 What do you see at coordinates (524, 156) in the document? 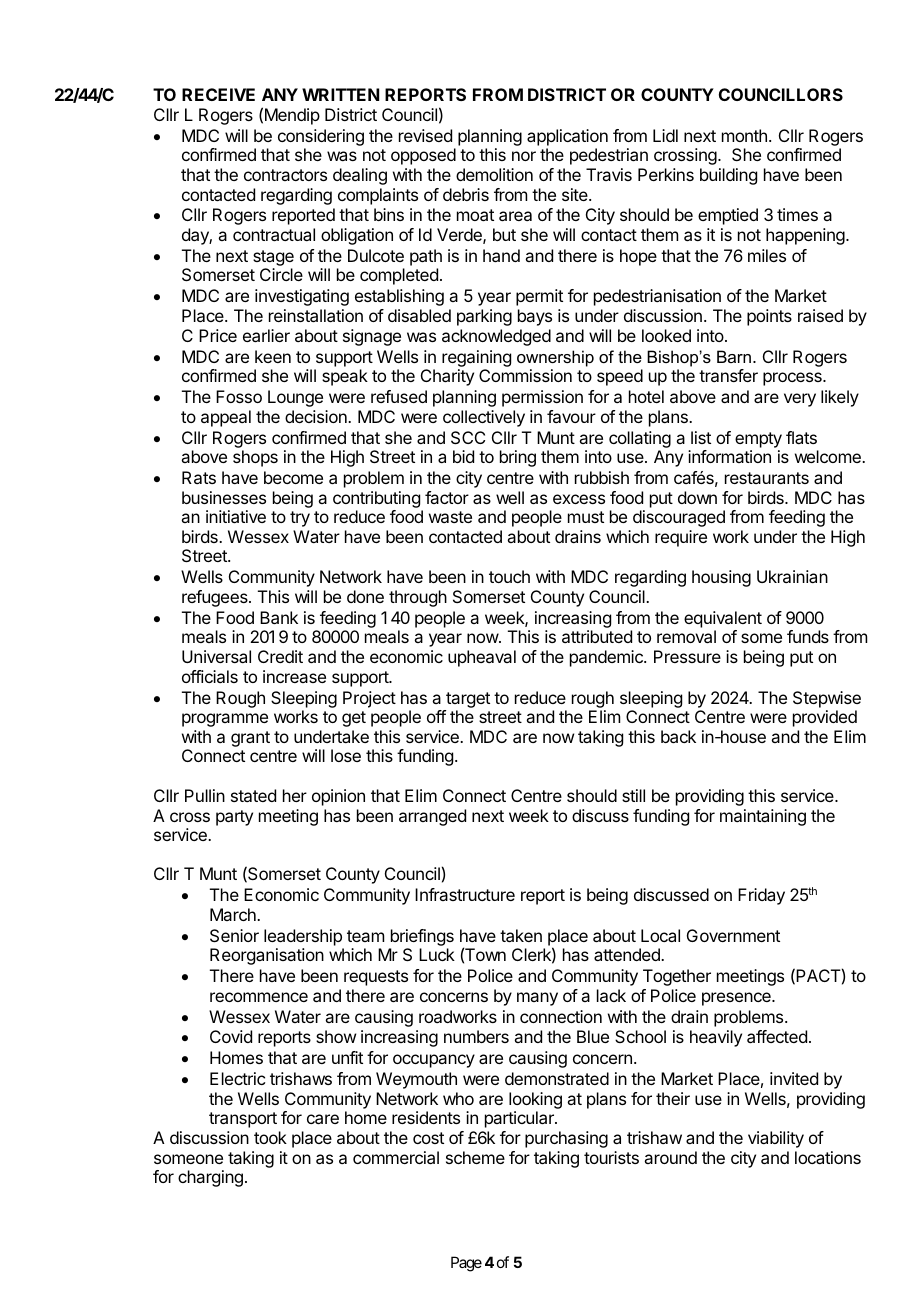
I see `nor` at bounding box center [524, 156].
